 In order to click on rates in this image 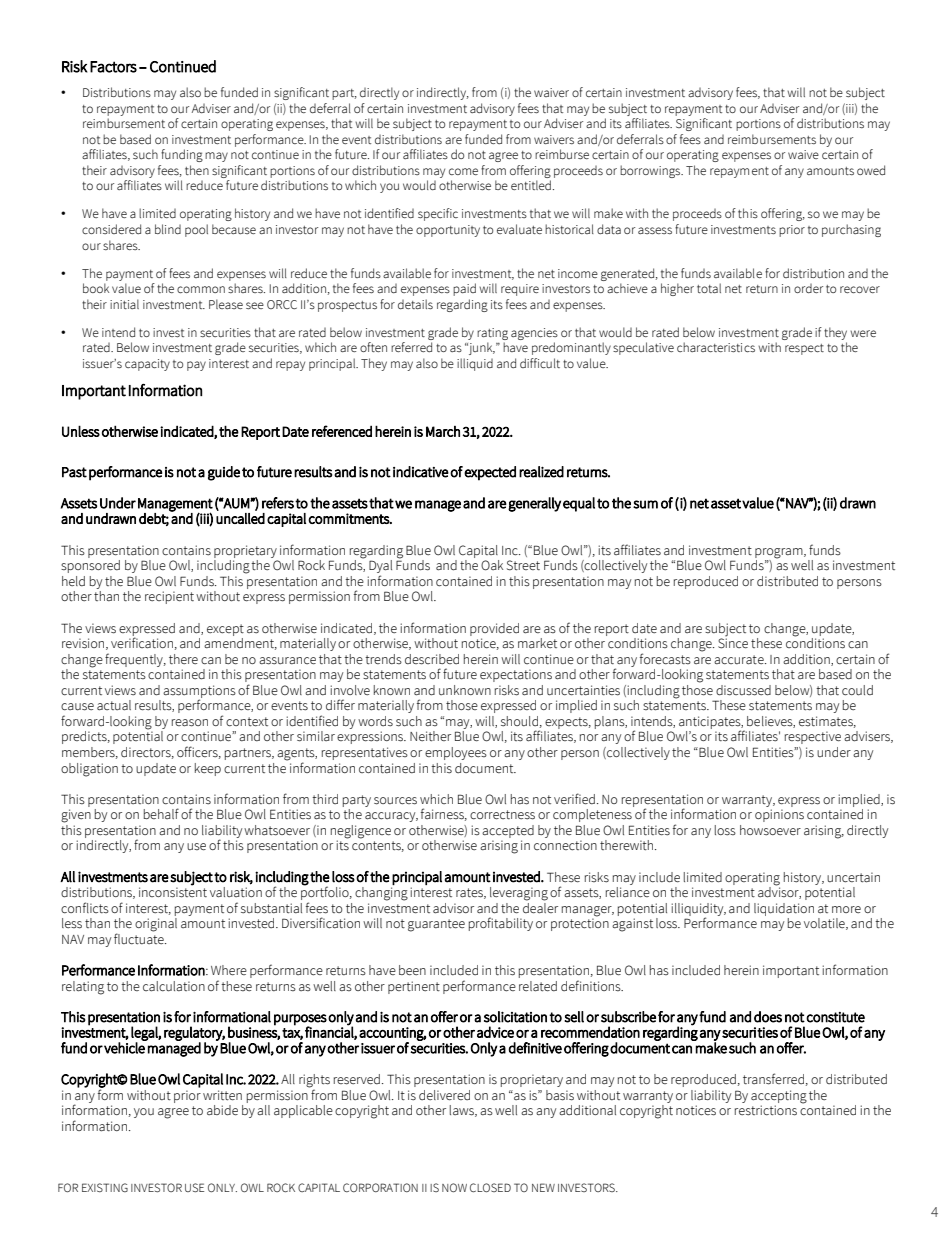, I will do `click(470, 893)`.
